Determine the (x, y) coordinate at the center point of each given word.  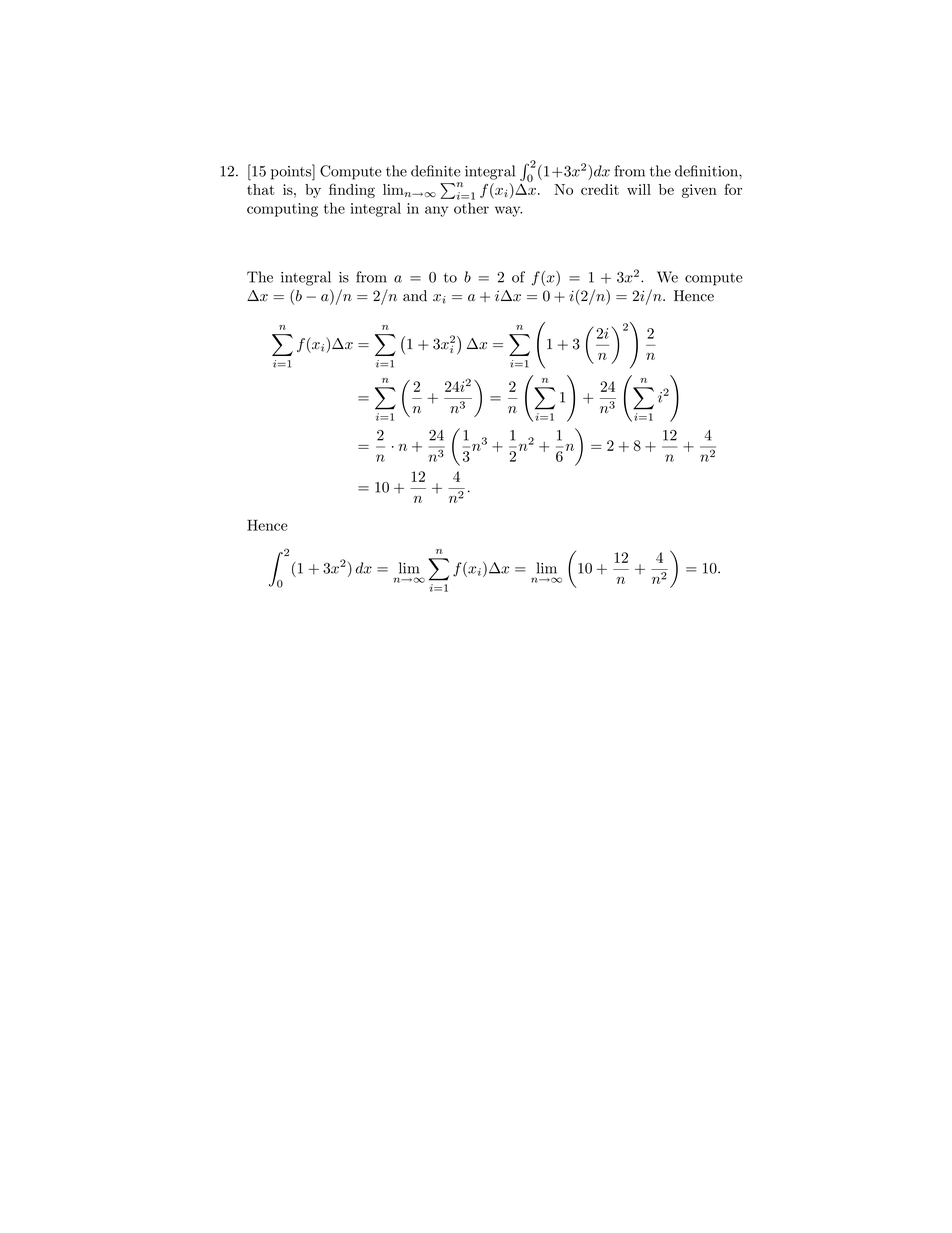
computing (282, 210)
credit (600, 189)
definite (435, 171)
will (639, 189)
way (508, 211)
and (415, 296)
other (471, 208)
